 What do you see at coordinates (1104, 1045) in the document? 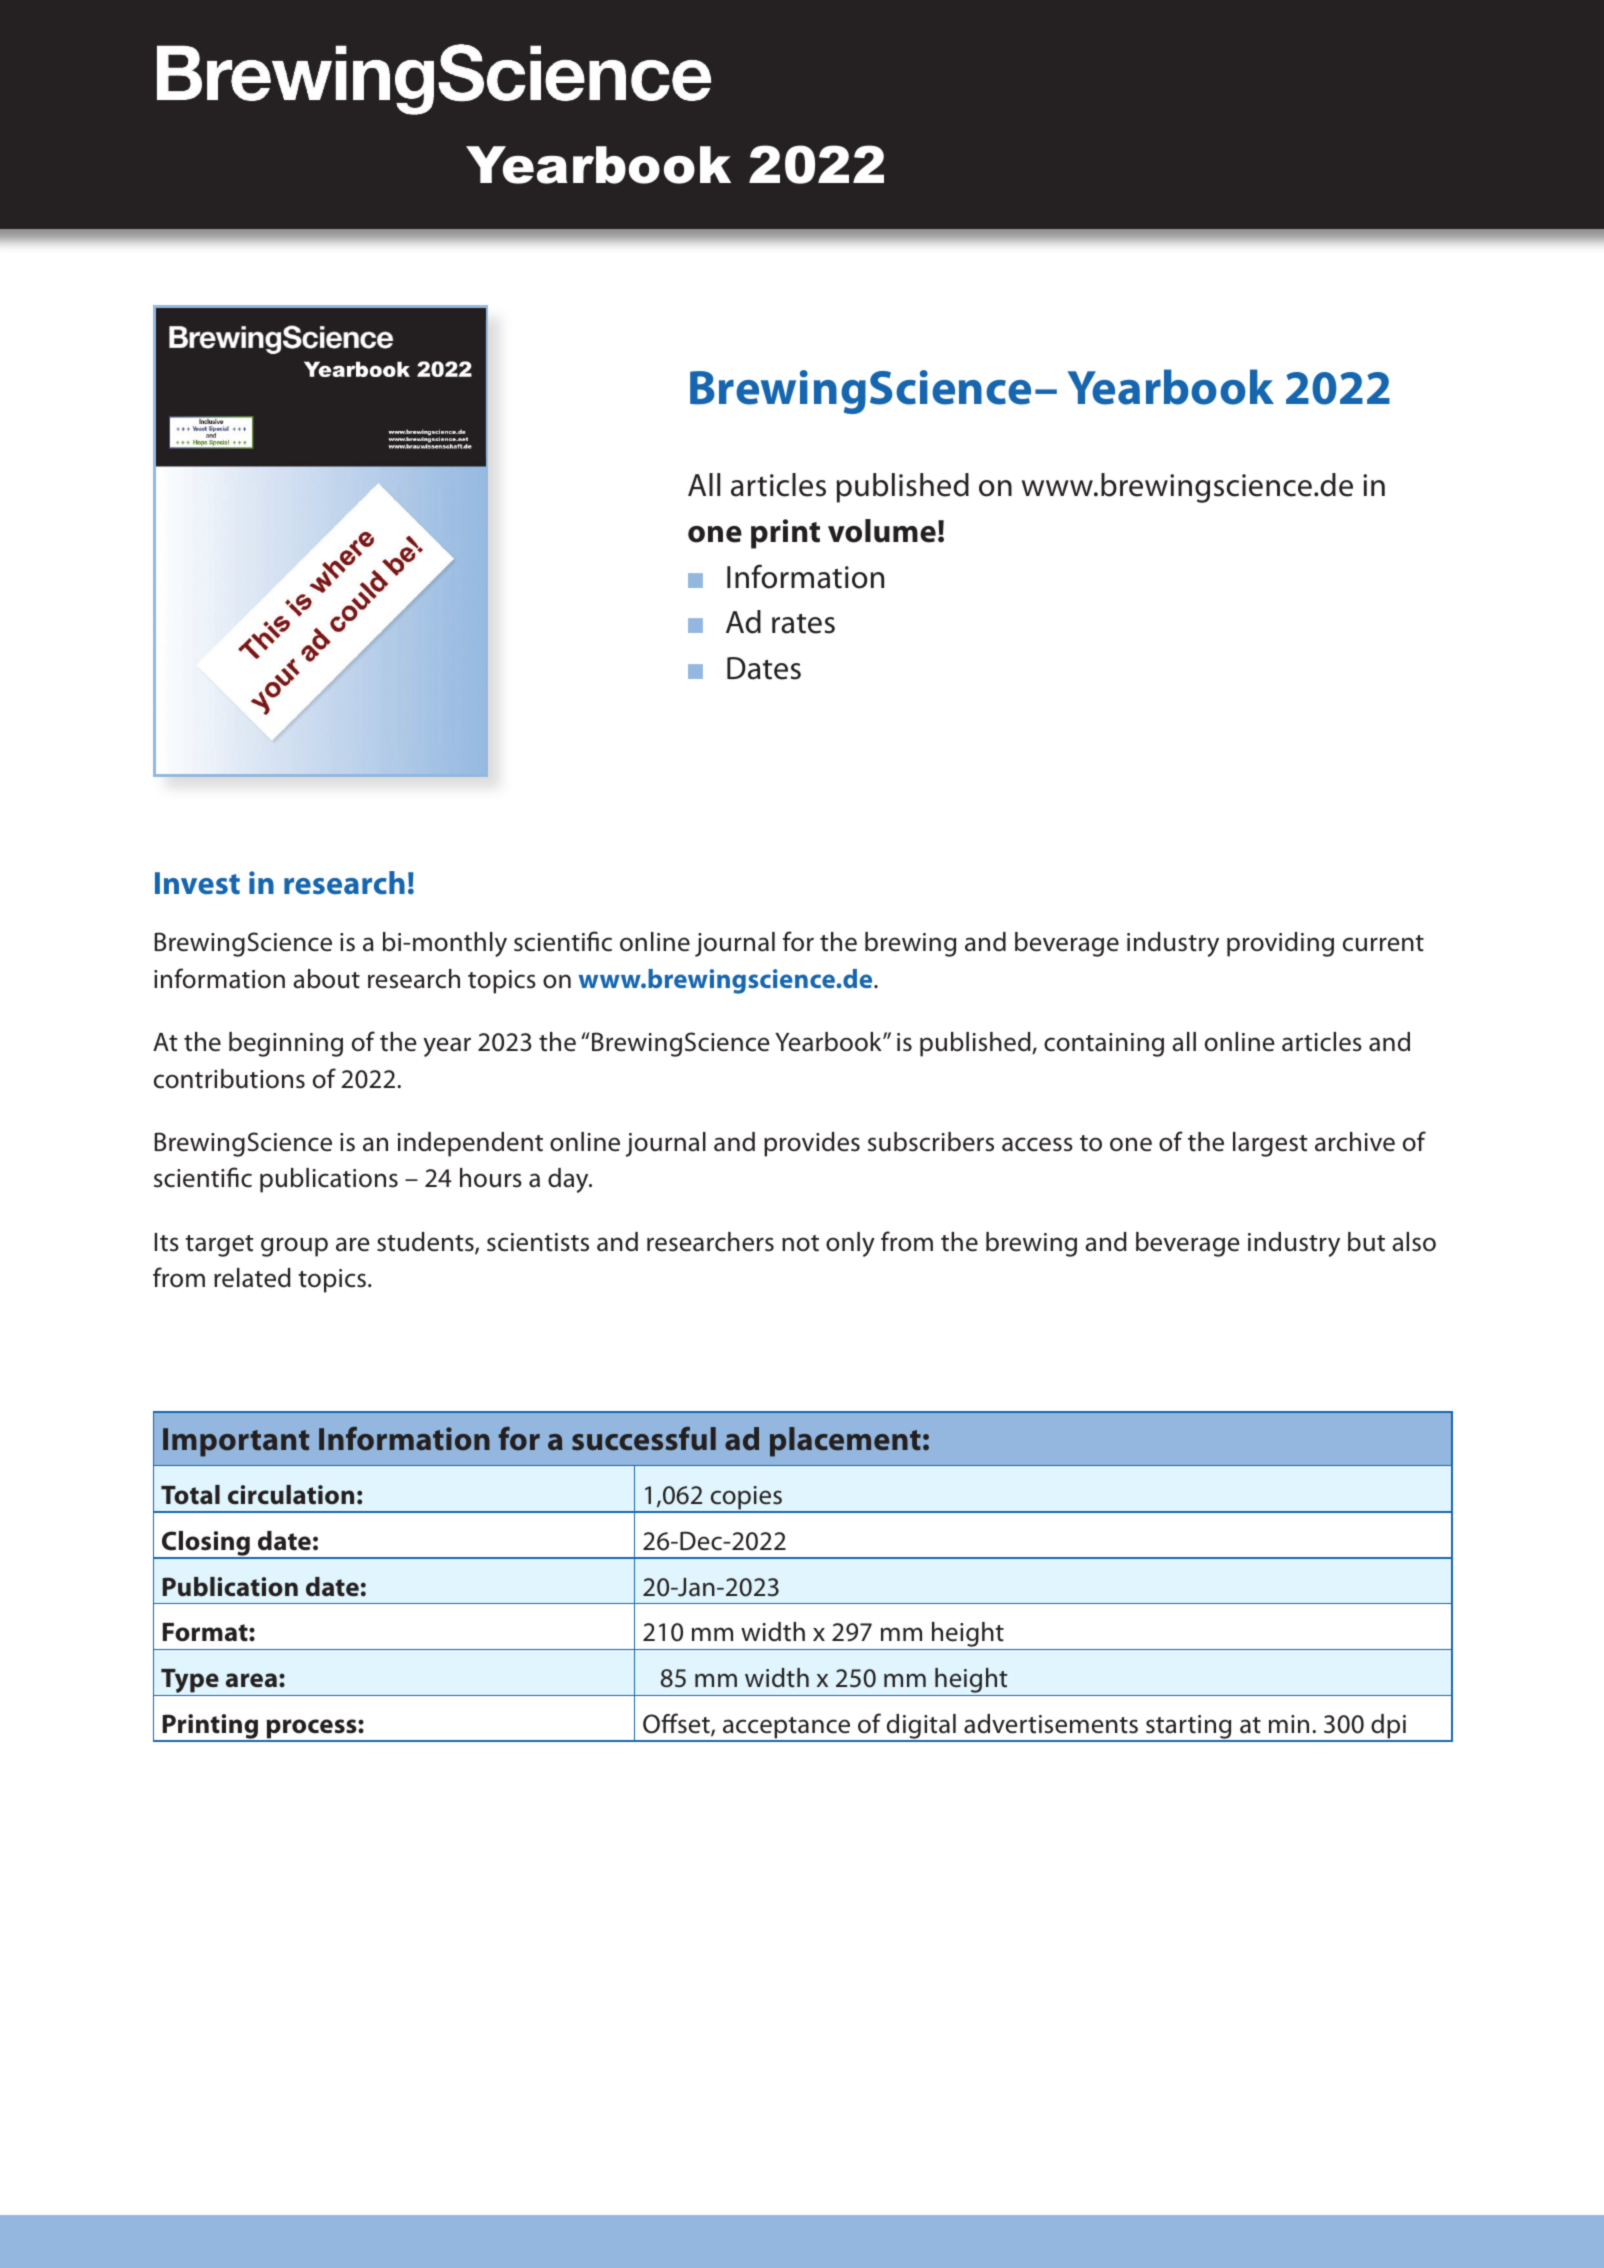
I see `containing` at bounding box center [1104, 1045].
